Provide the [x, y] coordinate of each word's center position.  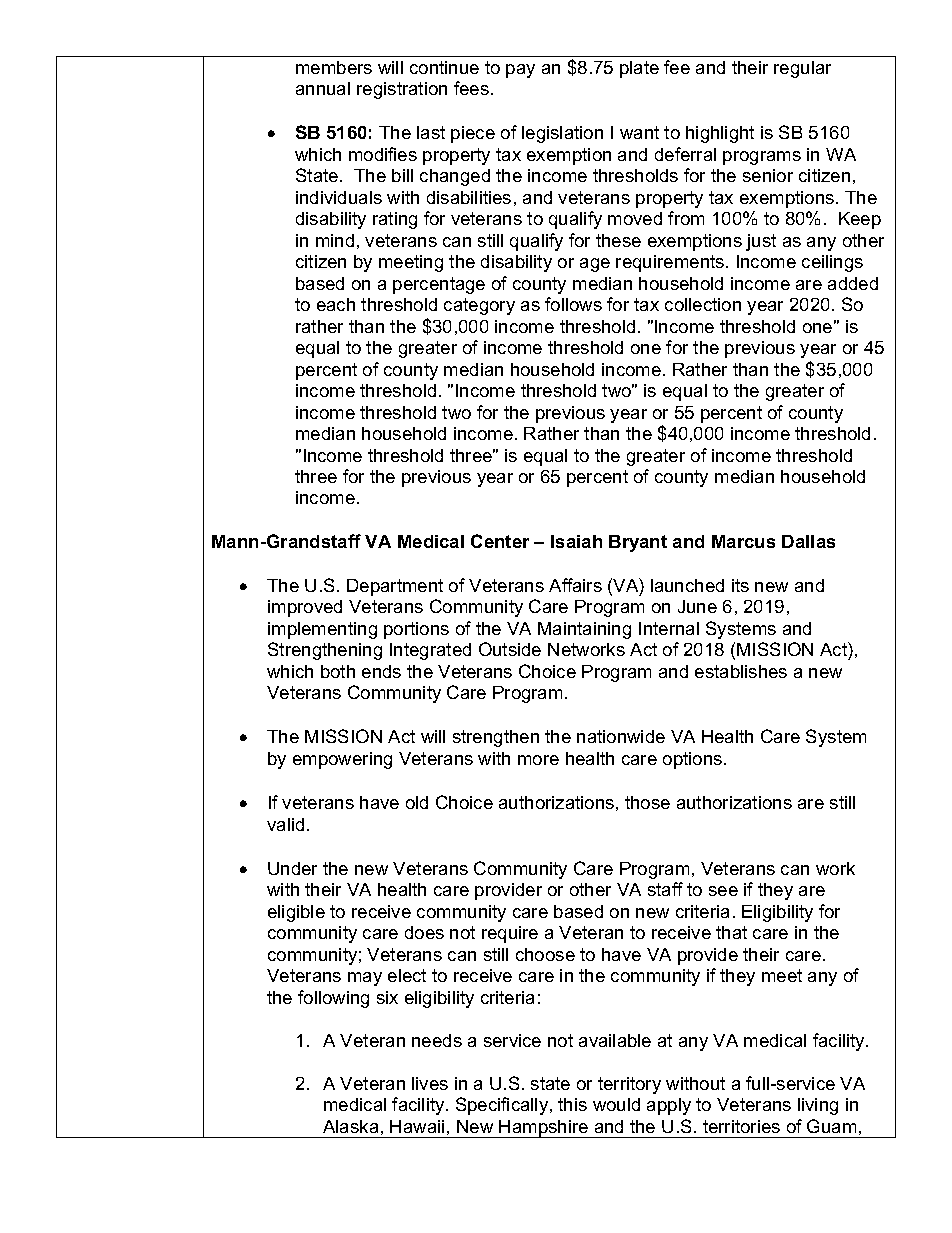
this [572, 1104]
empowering [342, 760]
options [694, 760]
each [336, 304]
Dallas [808, 541]
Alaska [350, 1126]
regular [802, 69]
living [818, 1106]
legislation [562, 134]
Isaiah [576, 541]
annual [323, 88]
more [538, 760]
